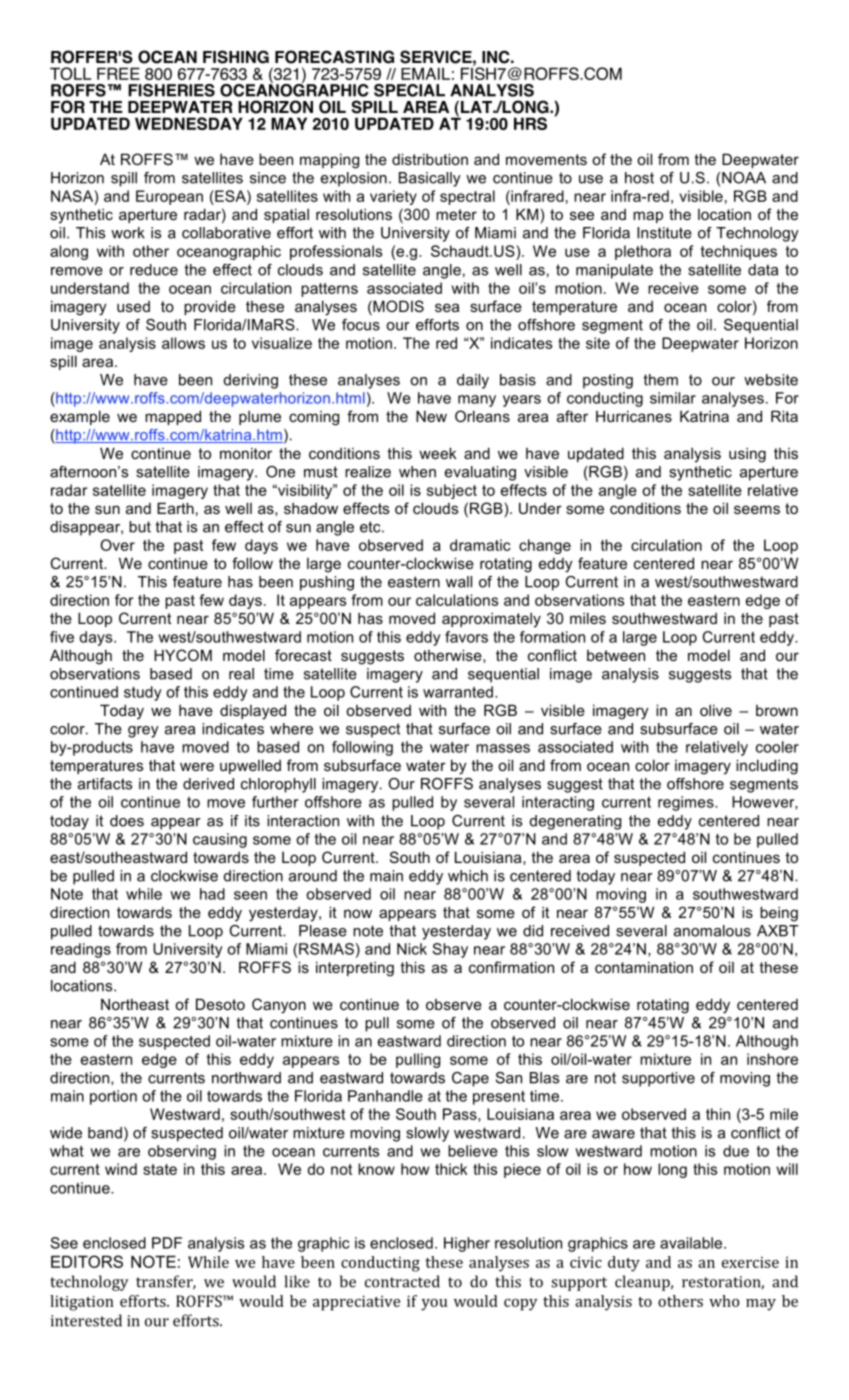 This page has width=849, height=1400. Describe the element at coordinates (452, 491) in the page. I see `subject` at that location.
